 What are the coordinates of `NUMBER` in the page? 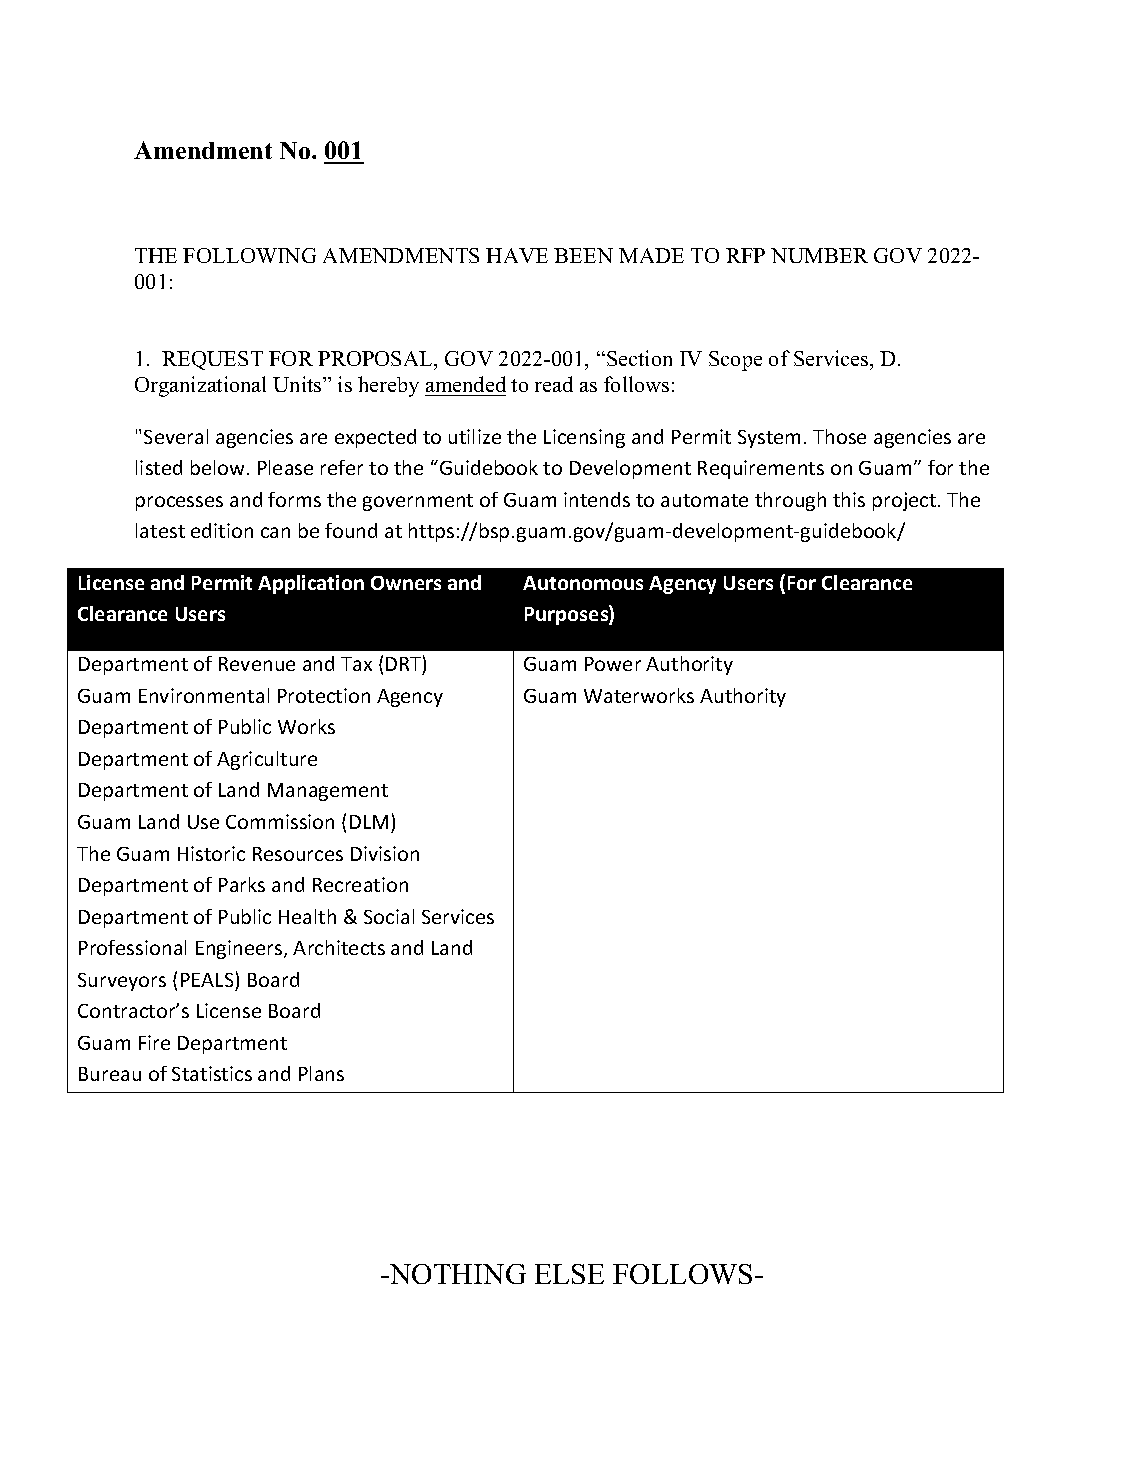 It's located at (819, 255).
